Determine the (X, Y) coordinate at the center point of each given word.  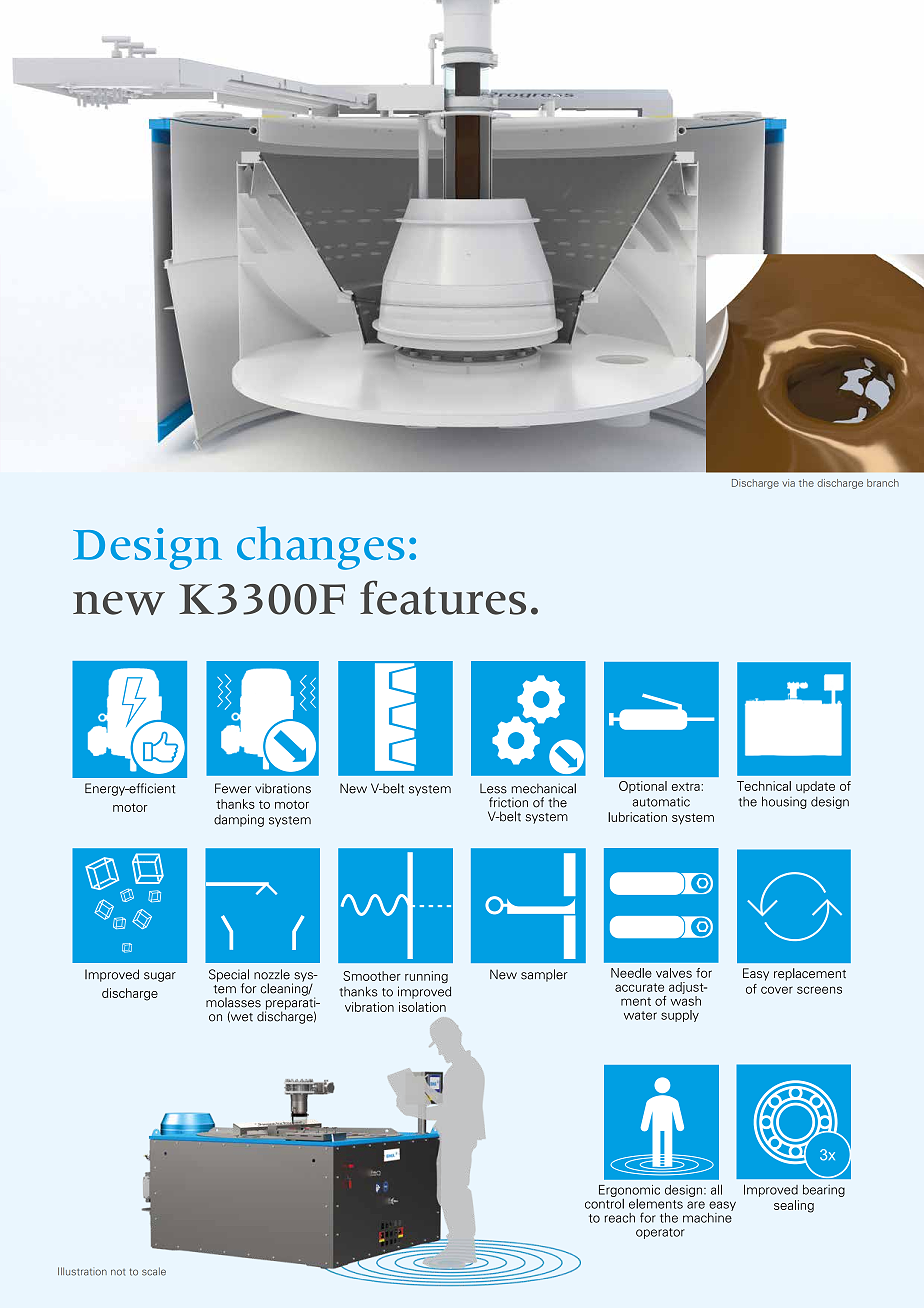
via (788, 483)
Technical (764, 786)
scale (154, 1271)
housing (784, 802)
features (443, 597)
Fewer (233, 788)
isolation (422, 1007)
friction (508, 802)
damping (239, 820)
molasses (233, 1002)
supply (680, 1016)
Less (493, 789)
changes (321, 548)
